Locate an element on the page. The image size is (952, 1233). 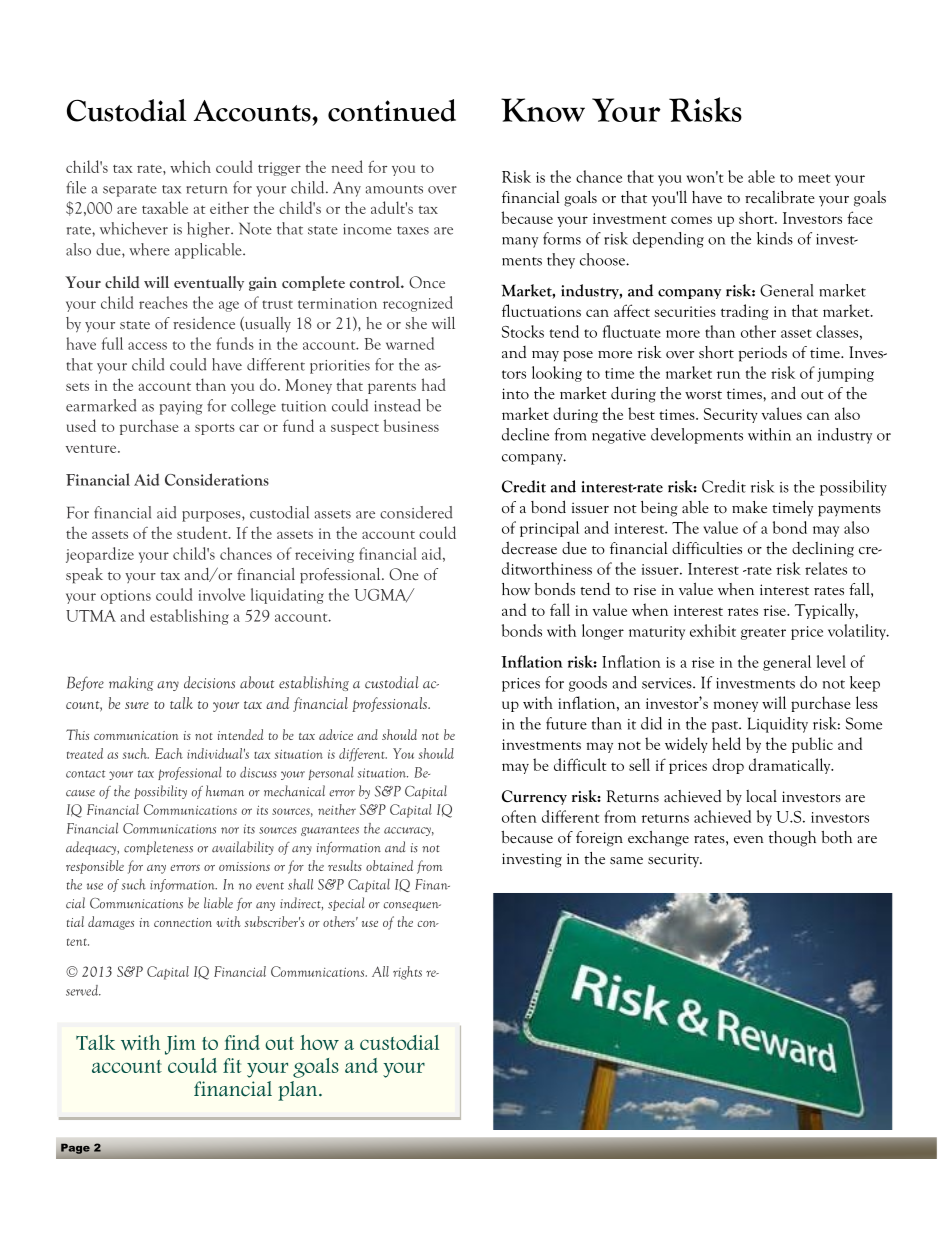
Know is located at coordinates (543, 110).
